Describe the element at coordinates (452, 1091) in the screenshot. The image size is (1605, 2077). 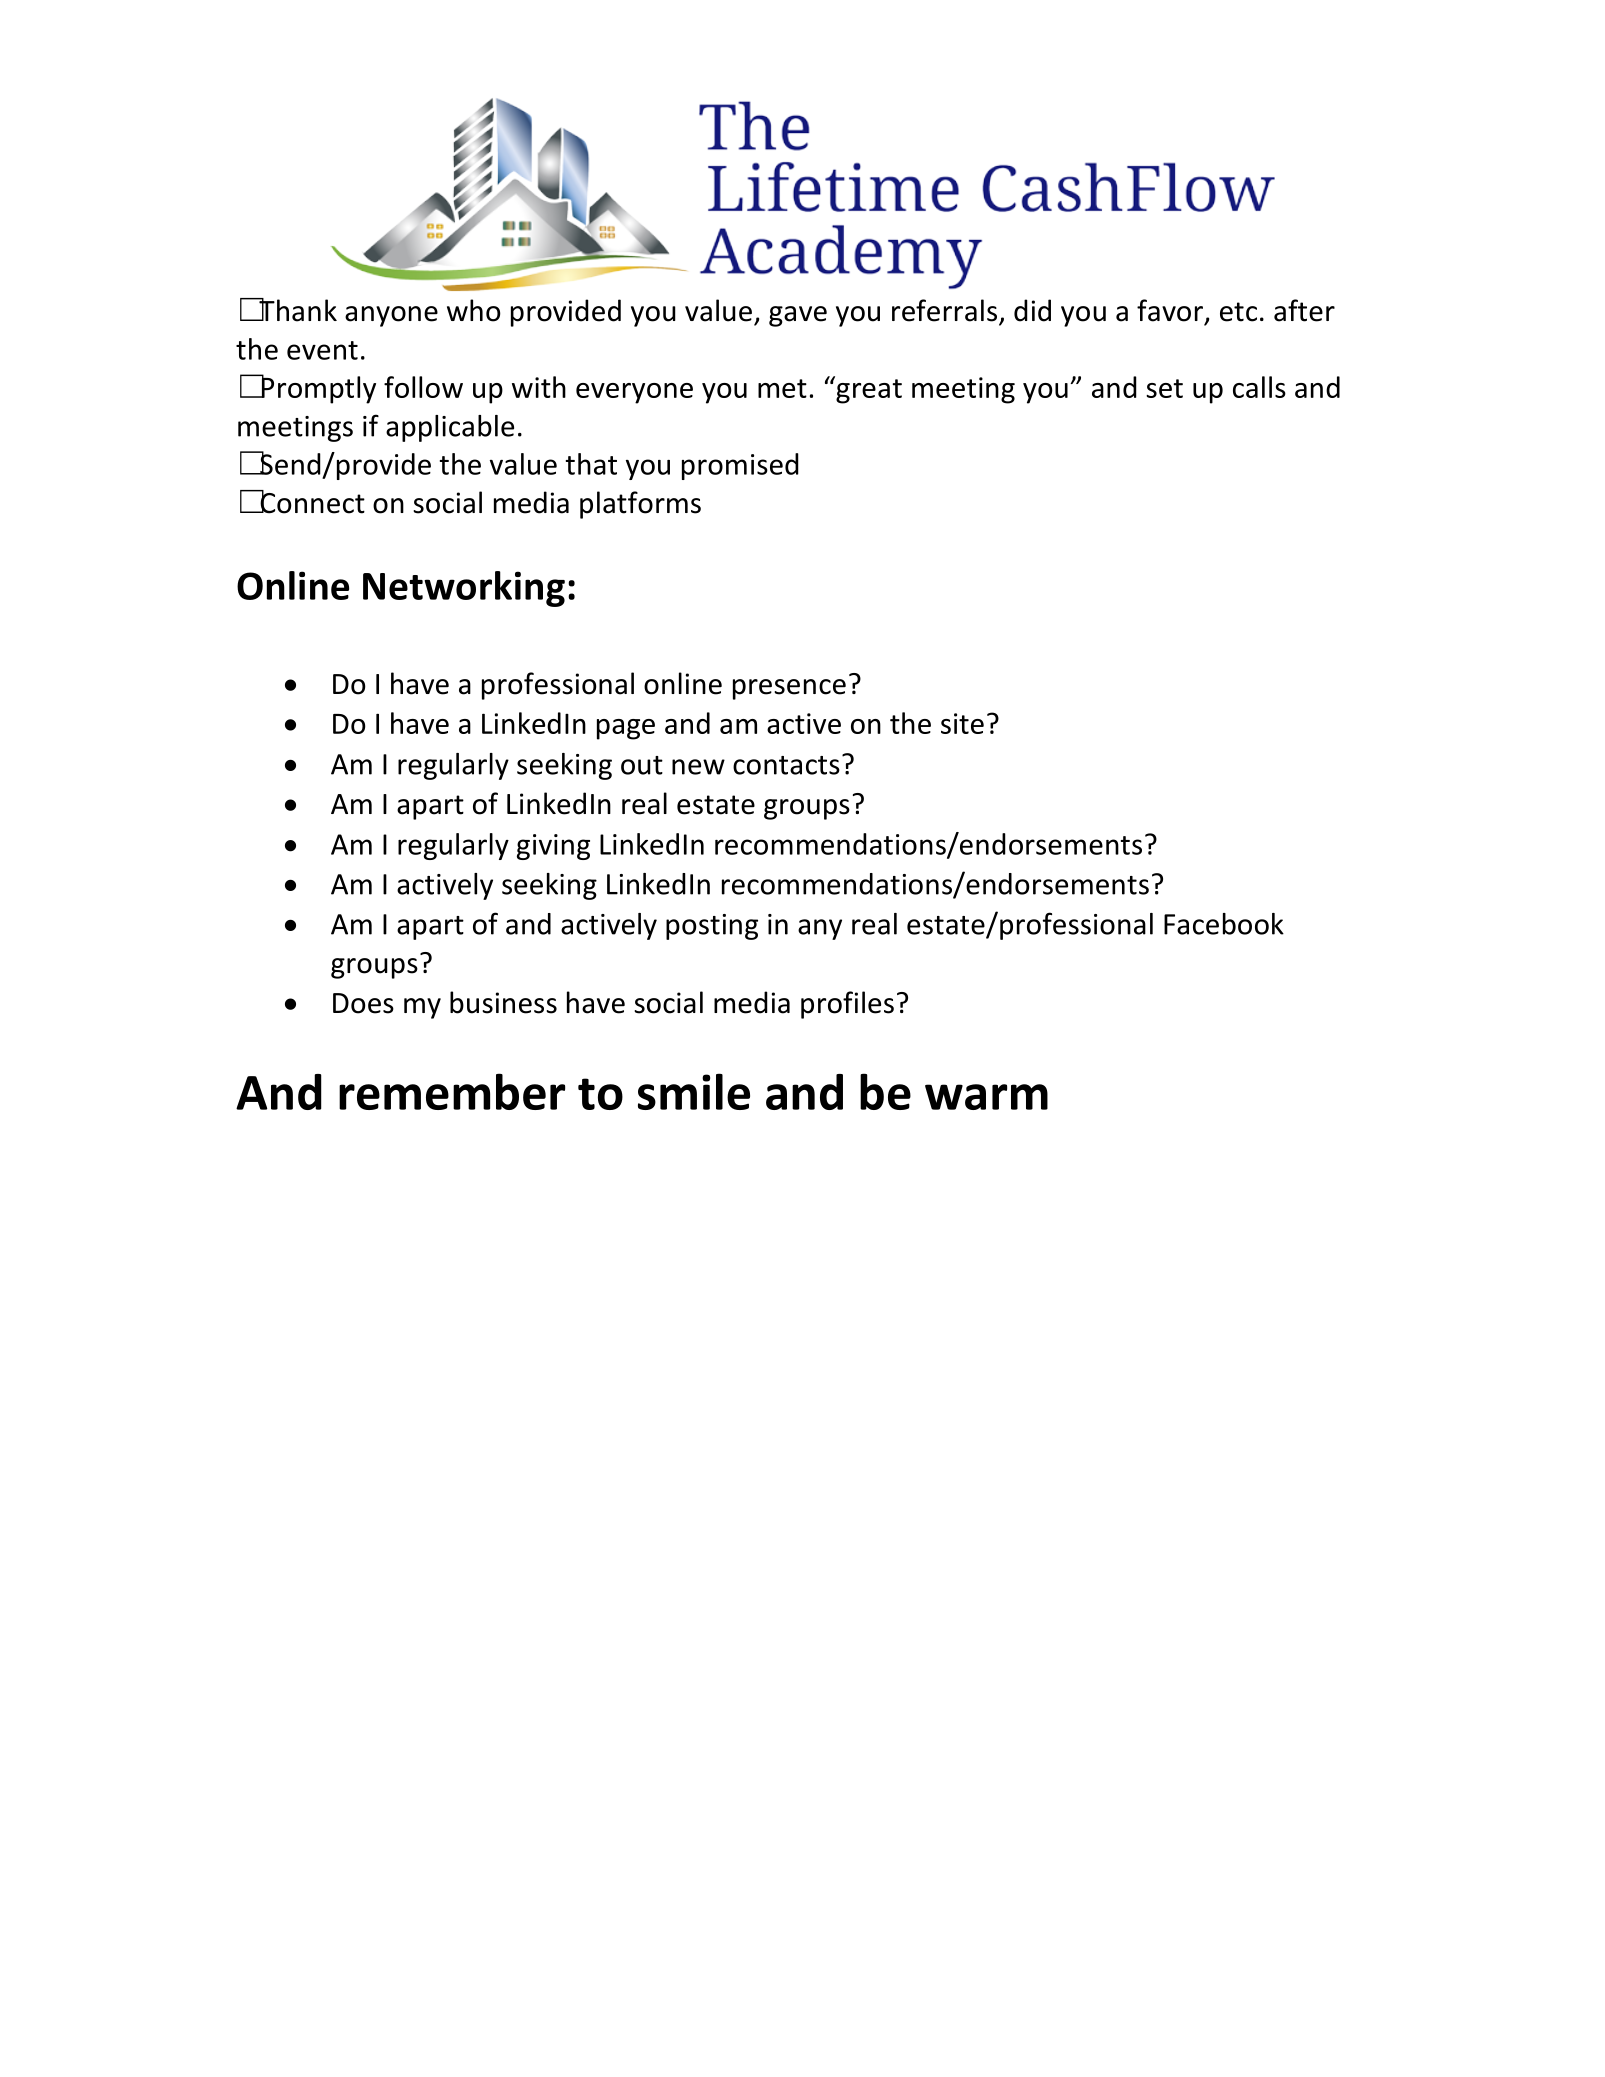
I see `remember` at that location.
